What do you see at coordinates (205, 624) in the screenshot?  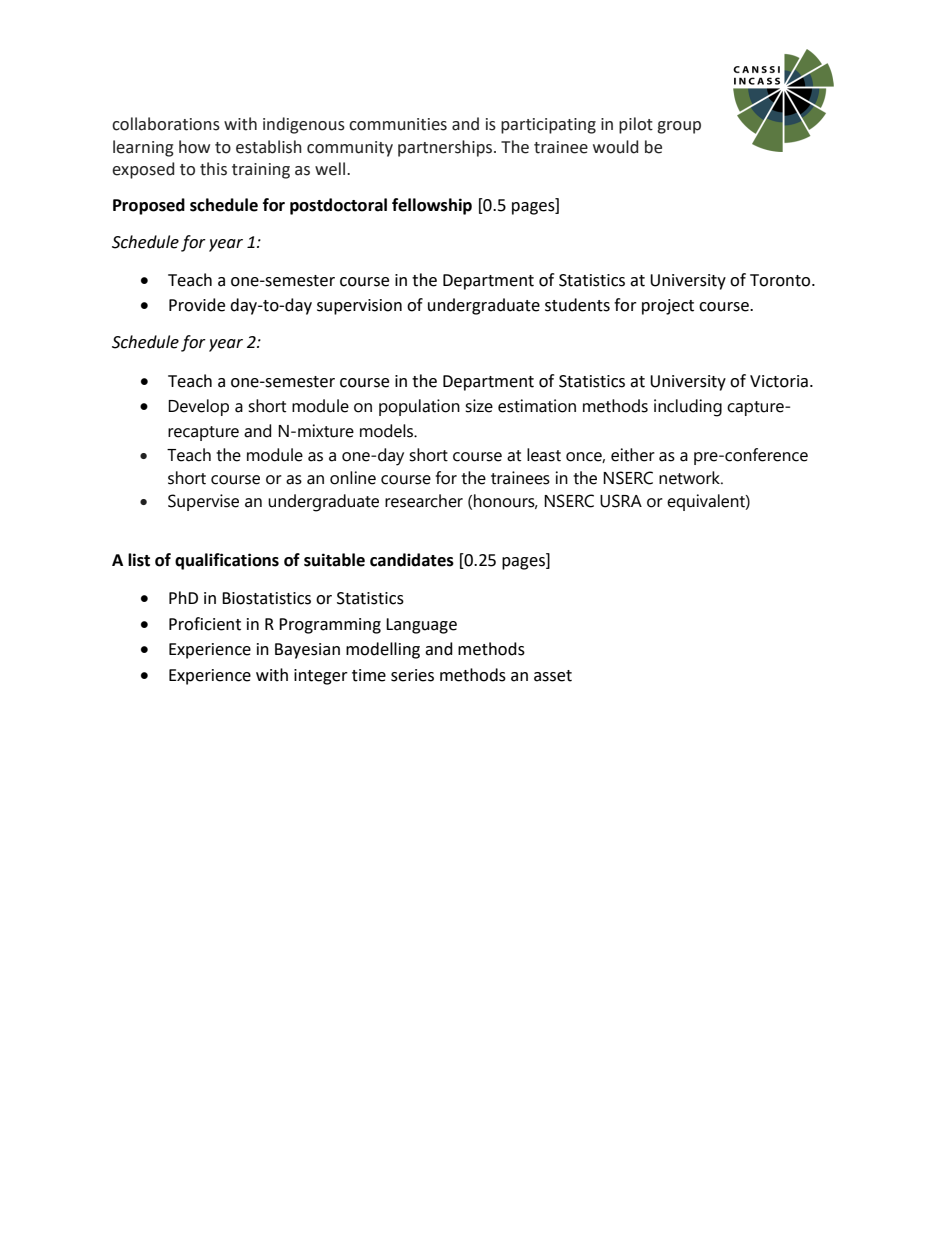 I see `Proficient` at bounding box center [205, 624].
